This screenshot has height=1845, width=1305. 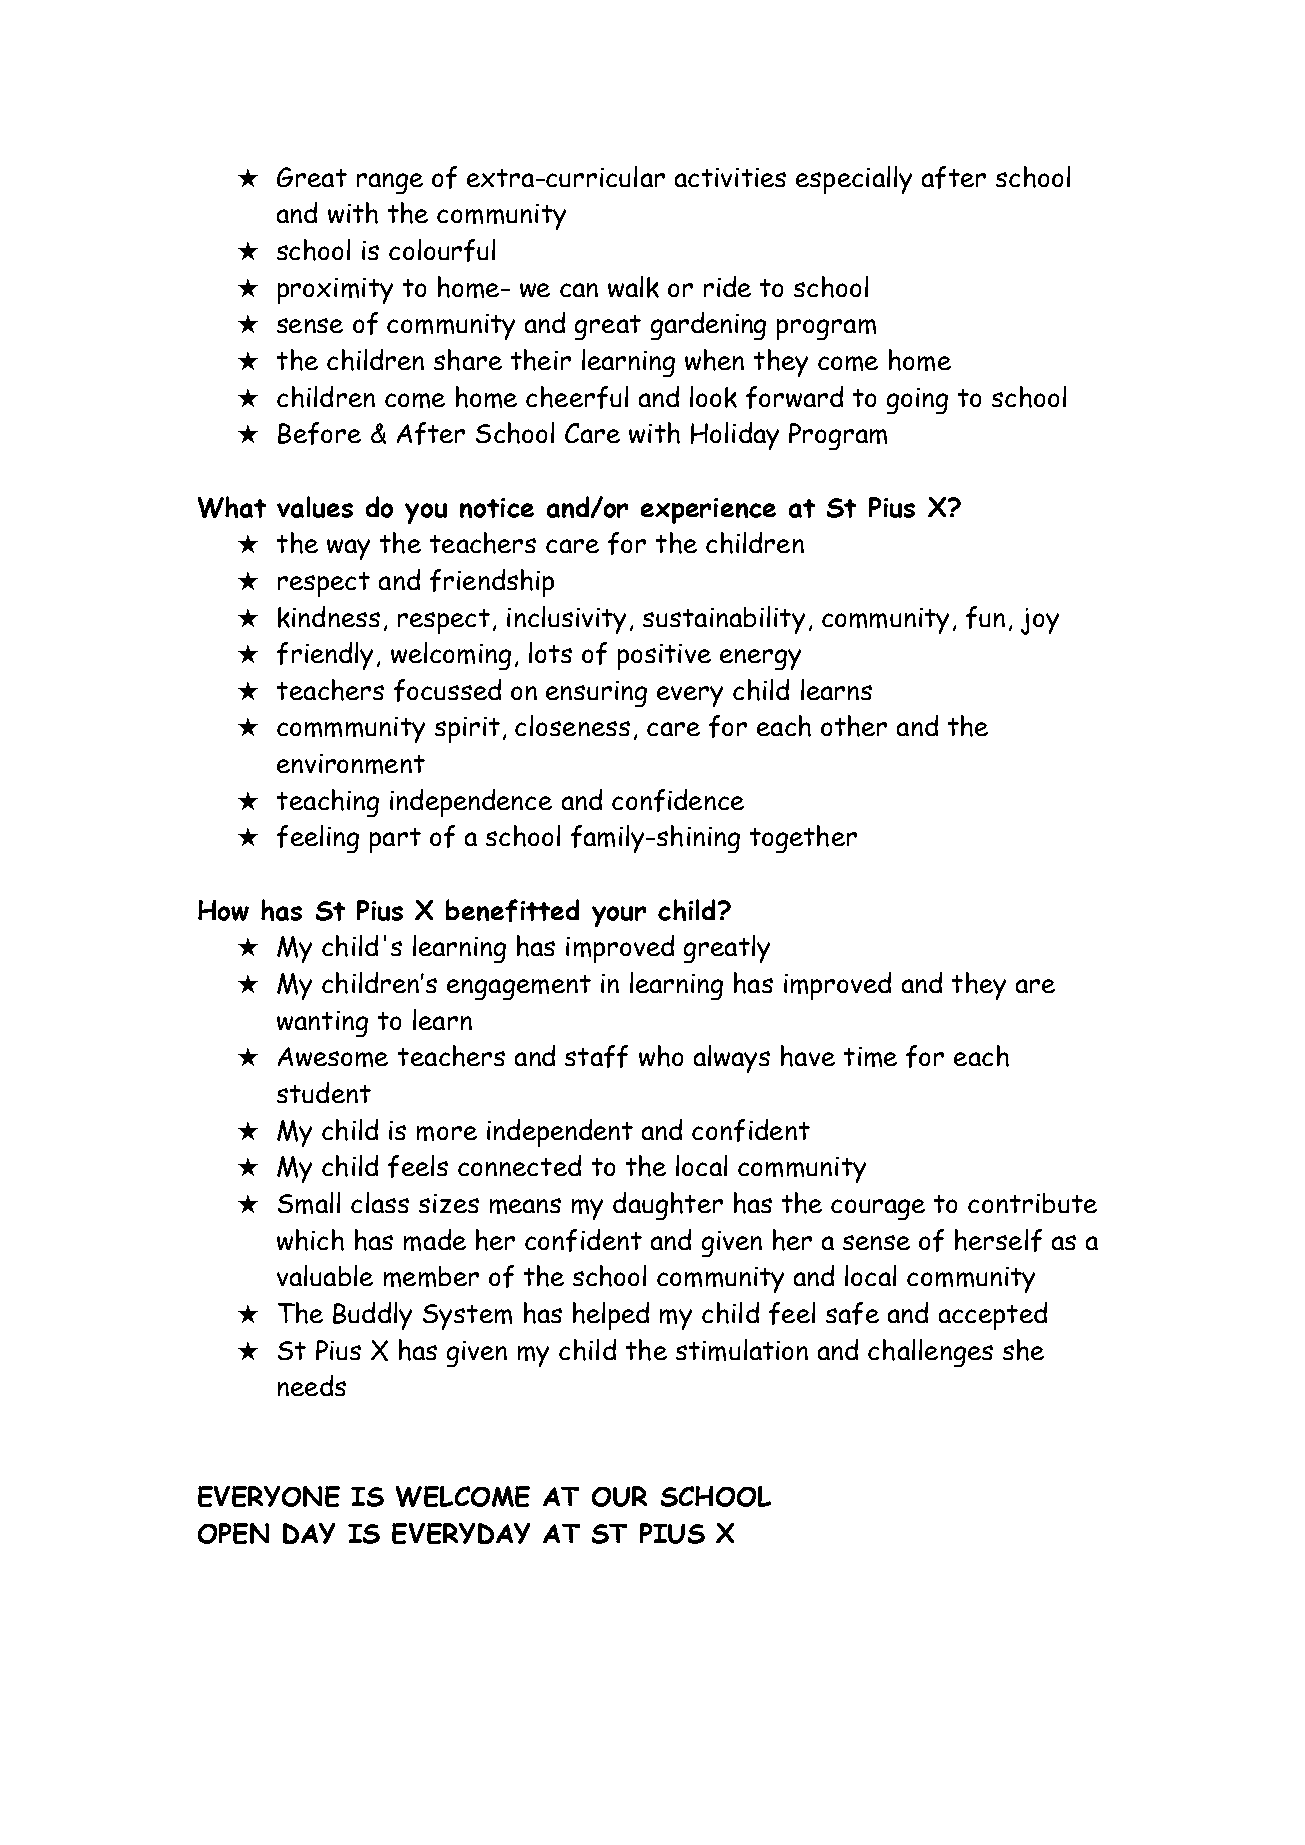 What do you see at coordinates (233, 1533) in the screenshot?
I see `OPEN` at bounding box center [233, 1533].
